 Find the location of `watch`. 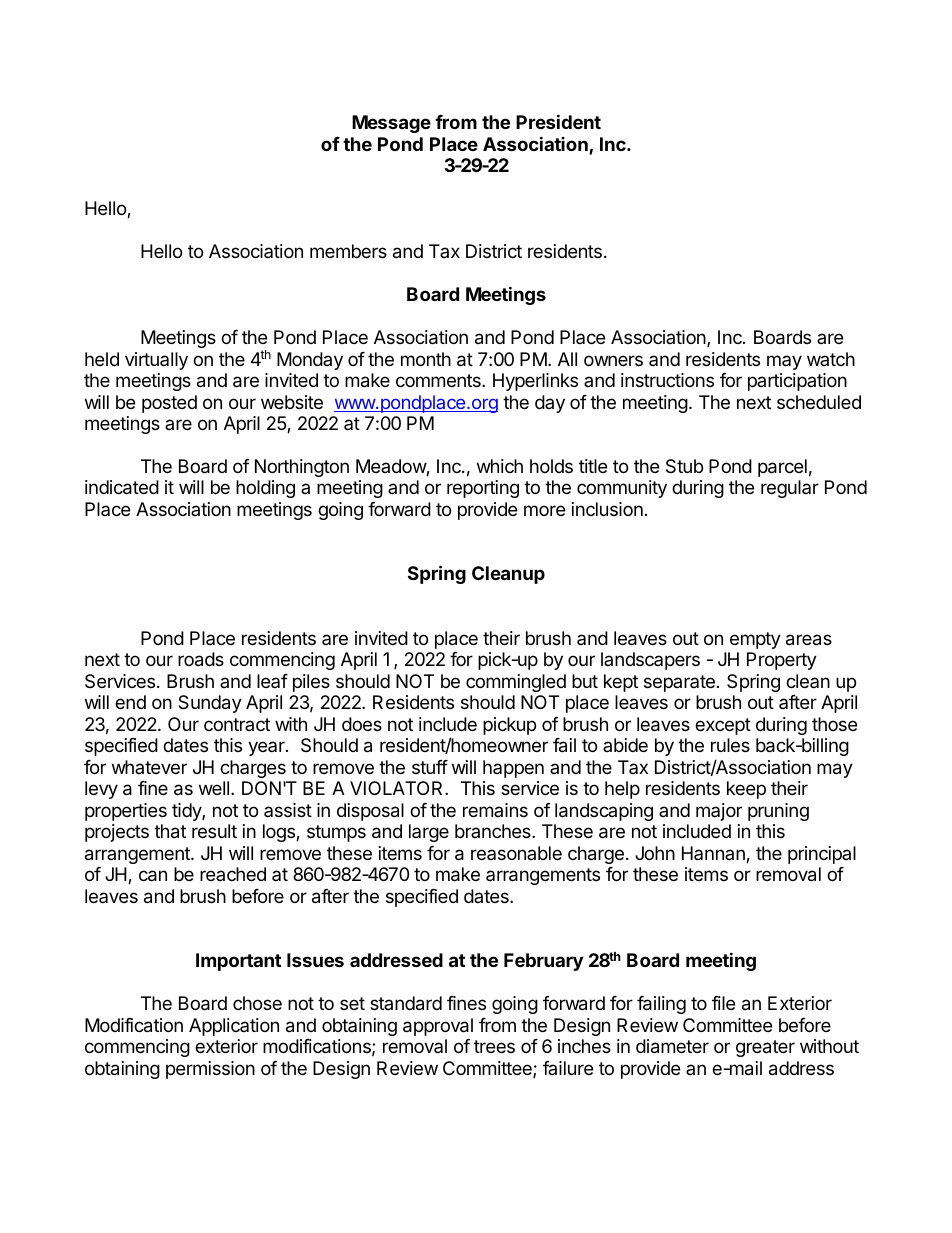

watch is located at coordinates (831, 359).
